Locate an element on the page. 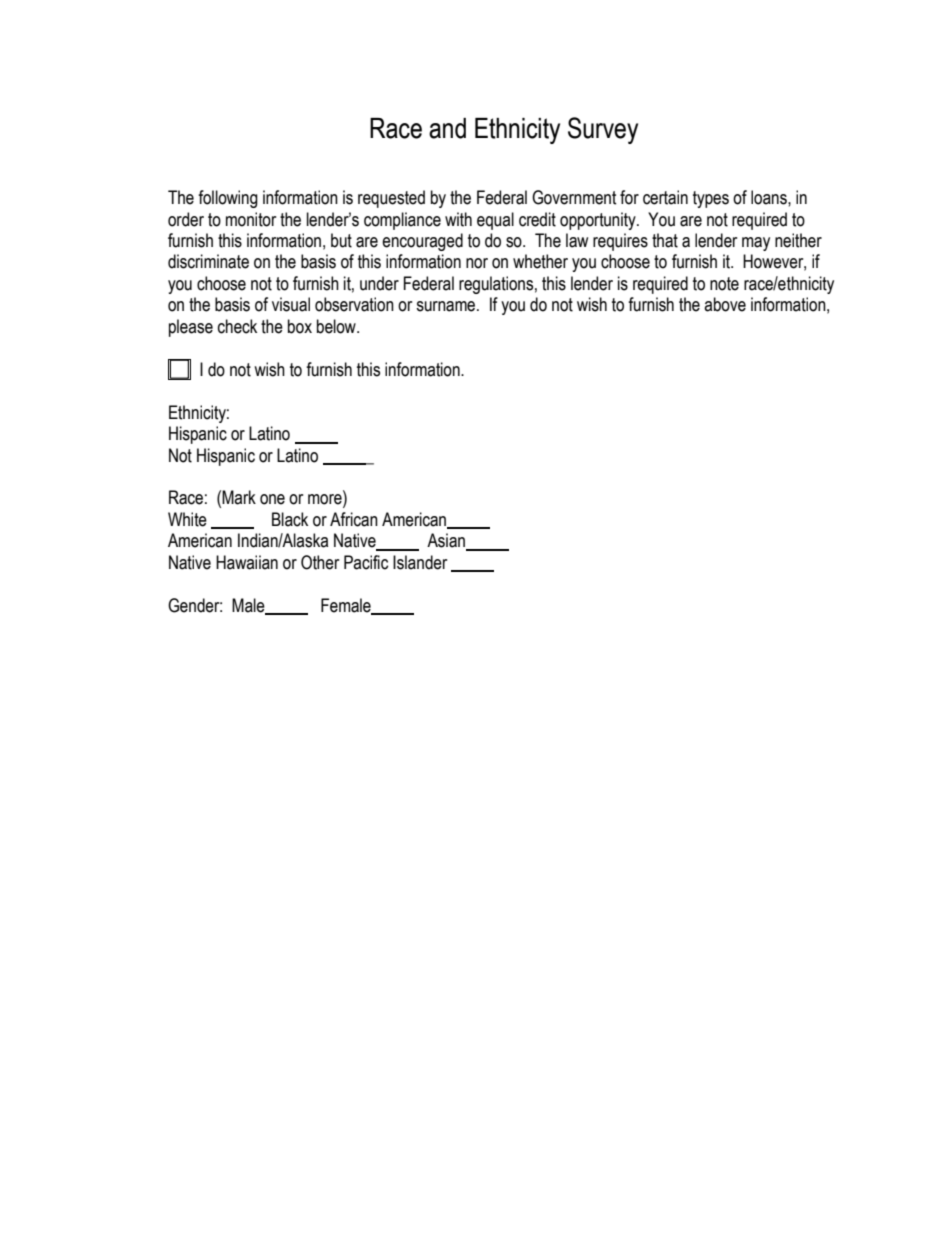 This document has width=952, height=1233. one is located at coordinates (272, 499).
